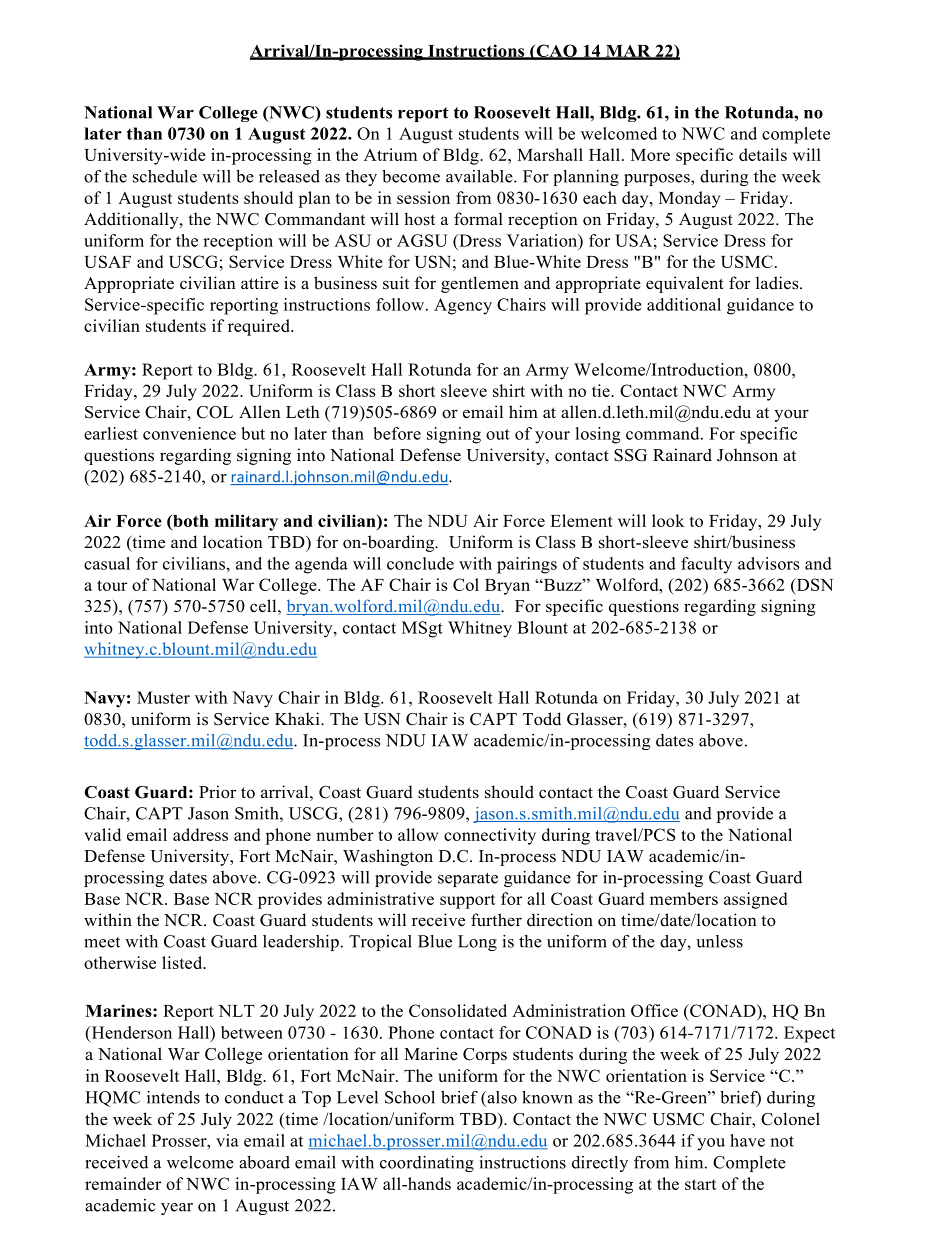  I want to click on DSN, so click(813, 585).
